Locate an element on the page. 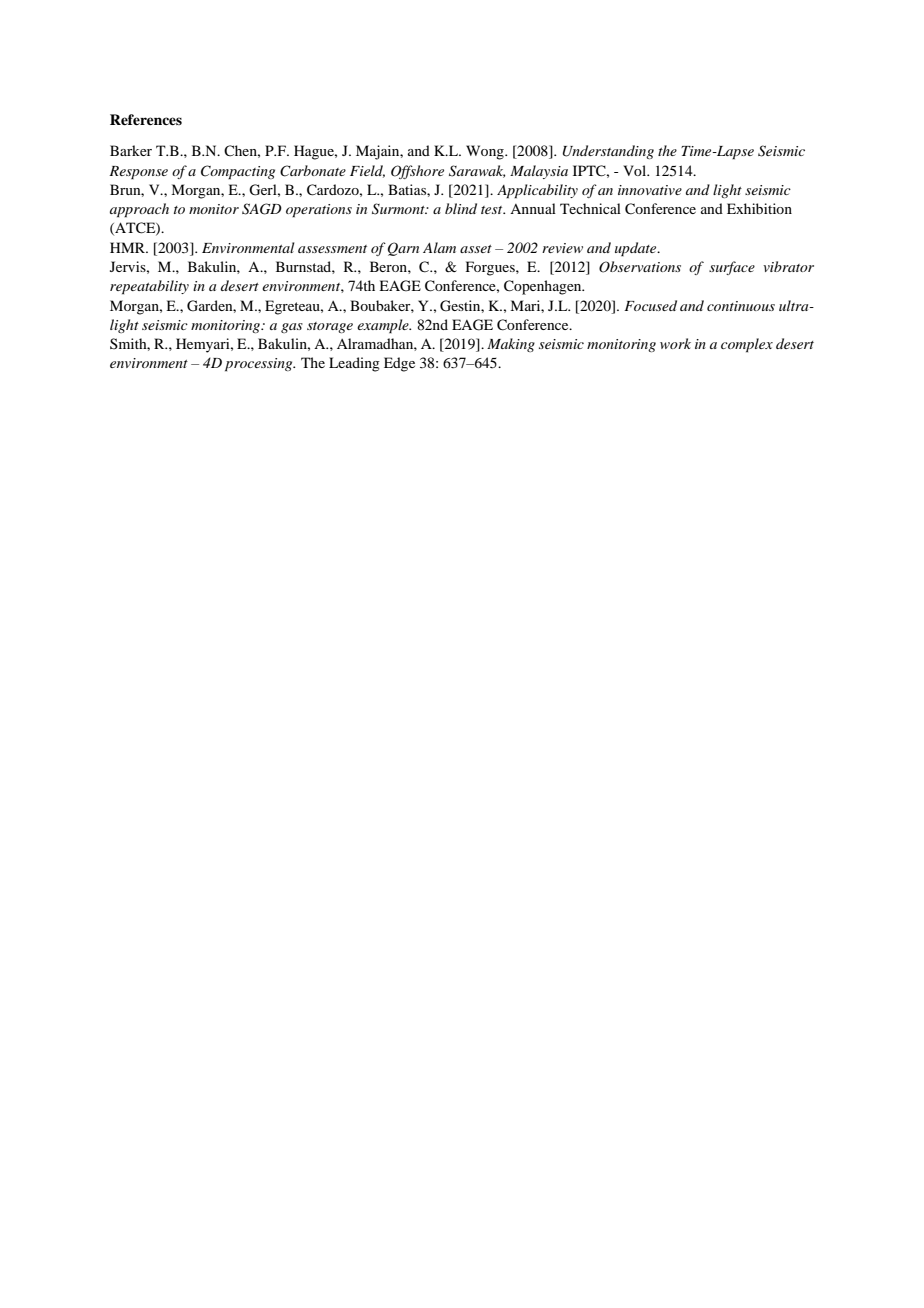 This page has height=1308, width=924. Alam is located at coordinates (439, 247).
